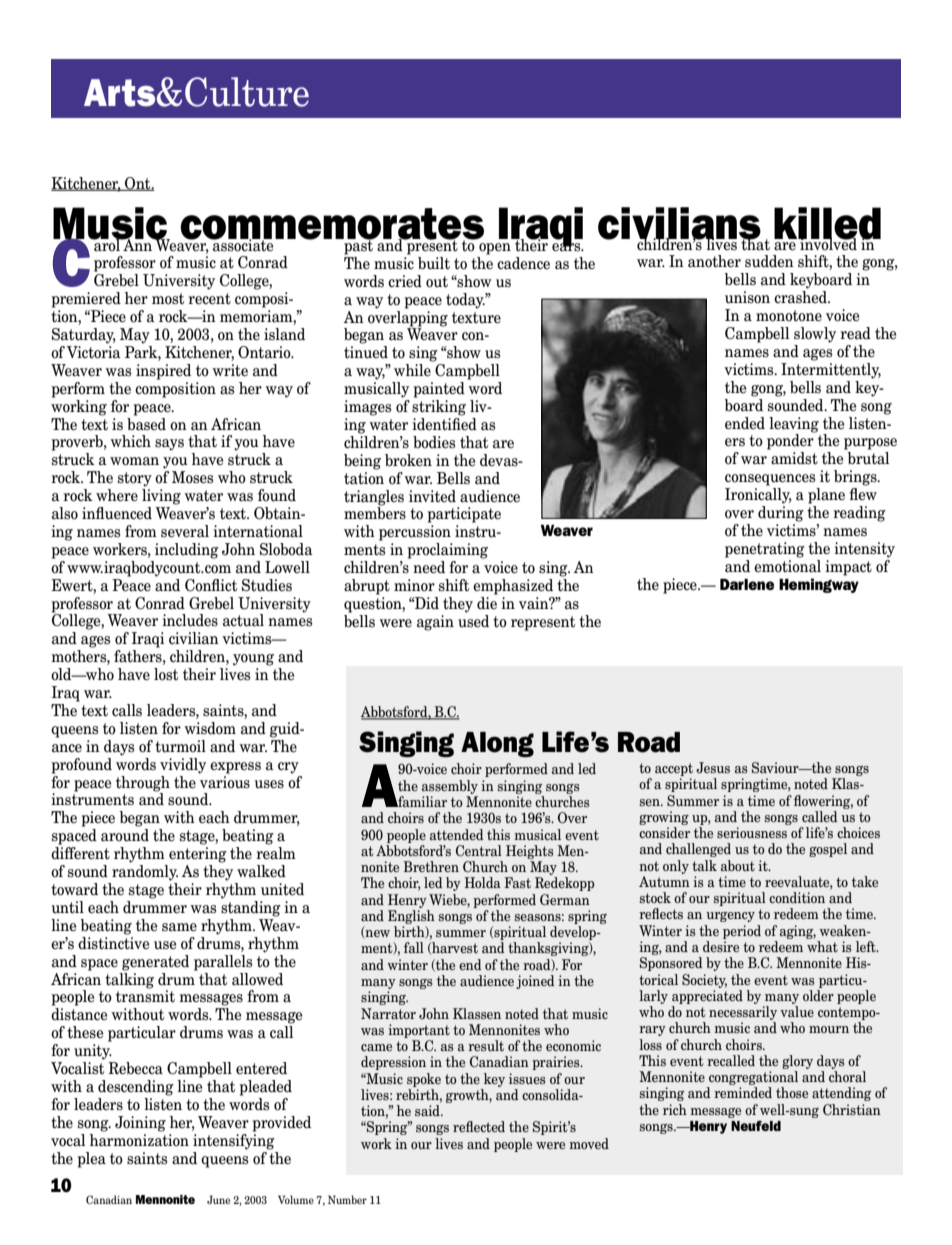 The width and height of the page is (952, 1245). I want to click on sudden, so click(769, 261).
